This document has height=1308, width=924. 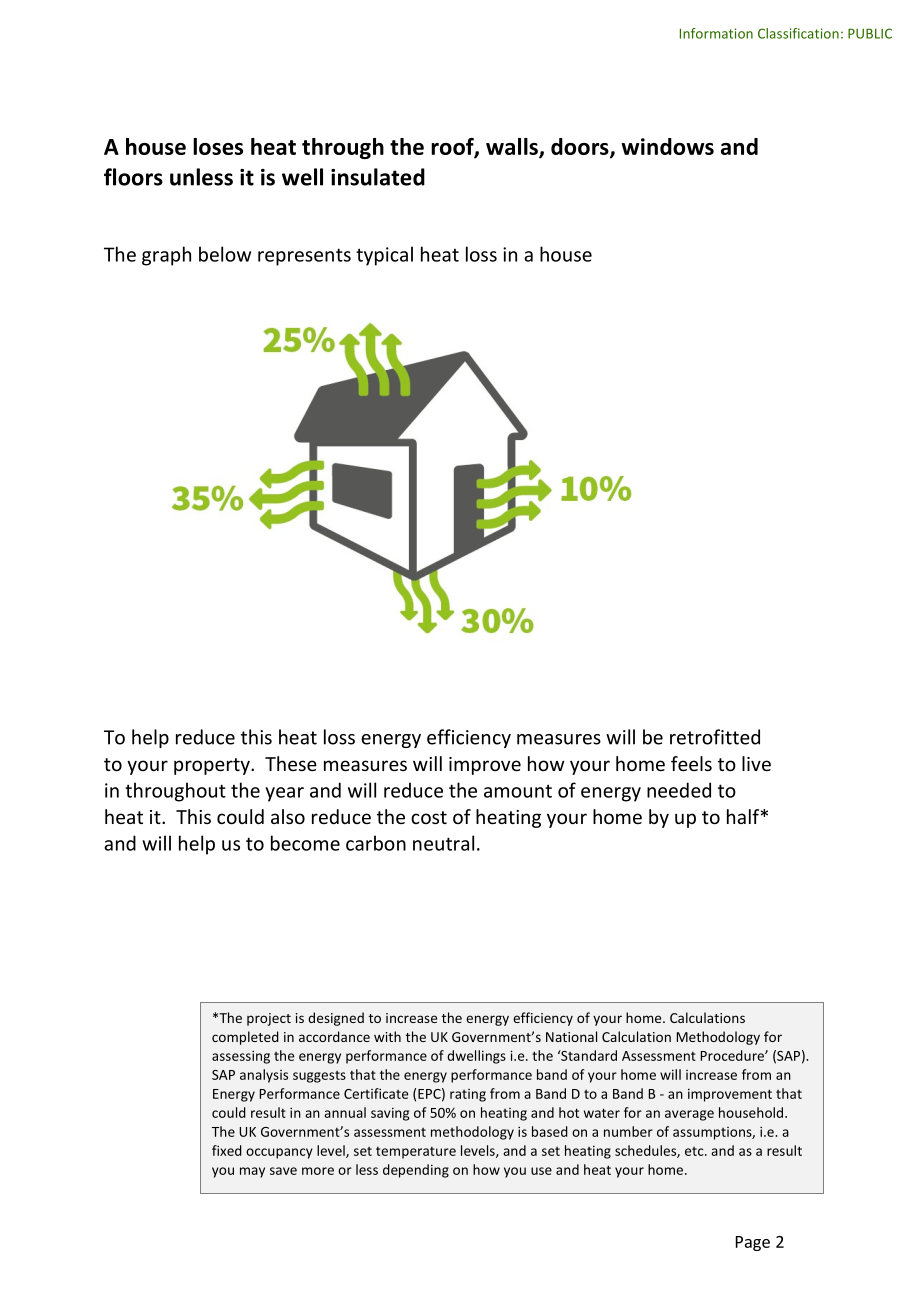 I want to click on retrofitted, so click(x=715, y=737).
